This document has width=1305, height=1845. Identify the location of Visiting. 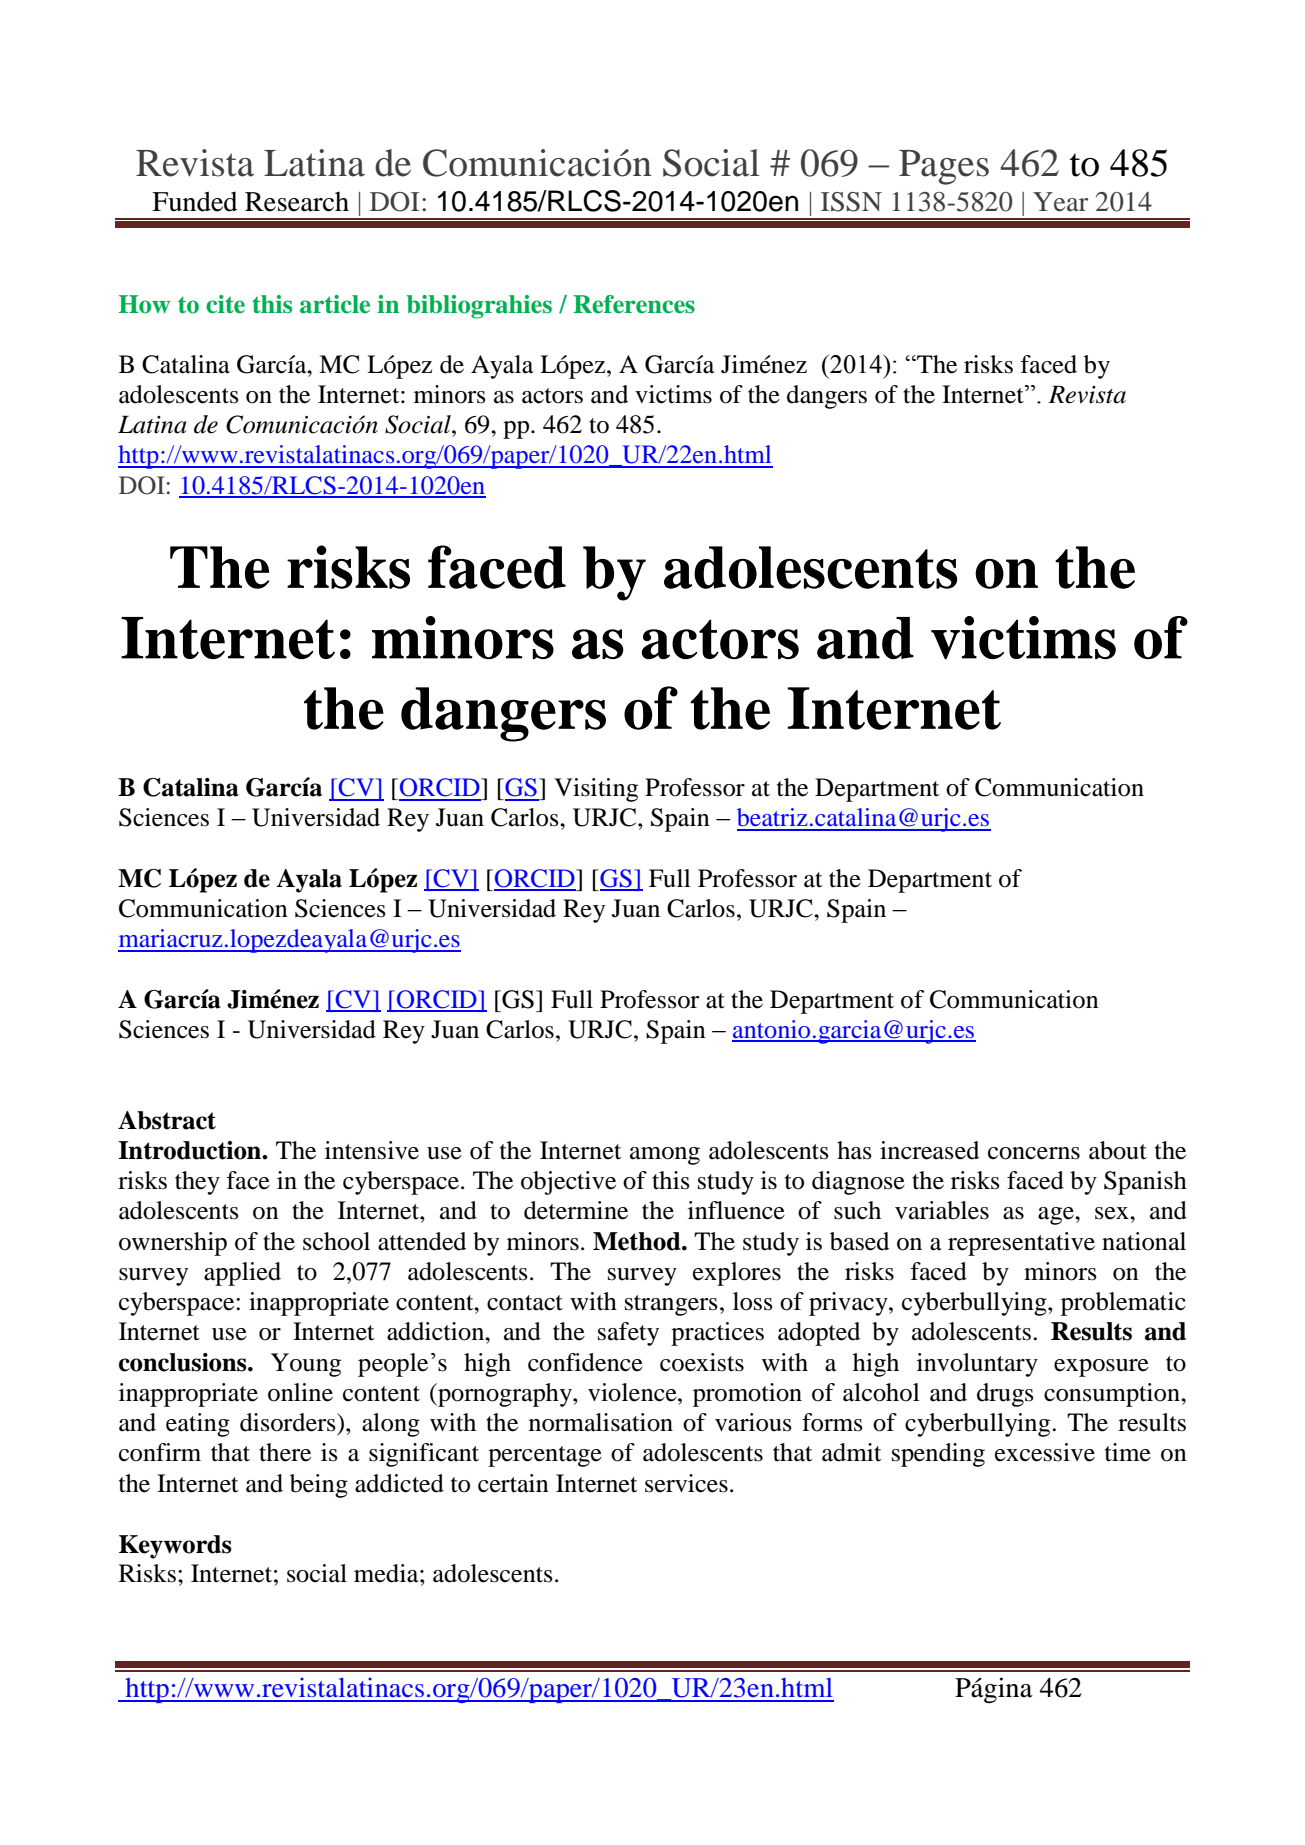
(596, 790).
